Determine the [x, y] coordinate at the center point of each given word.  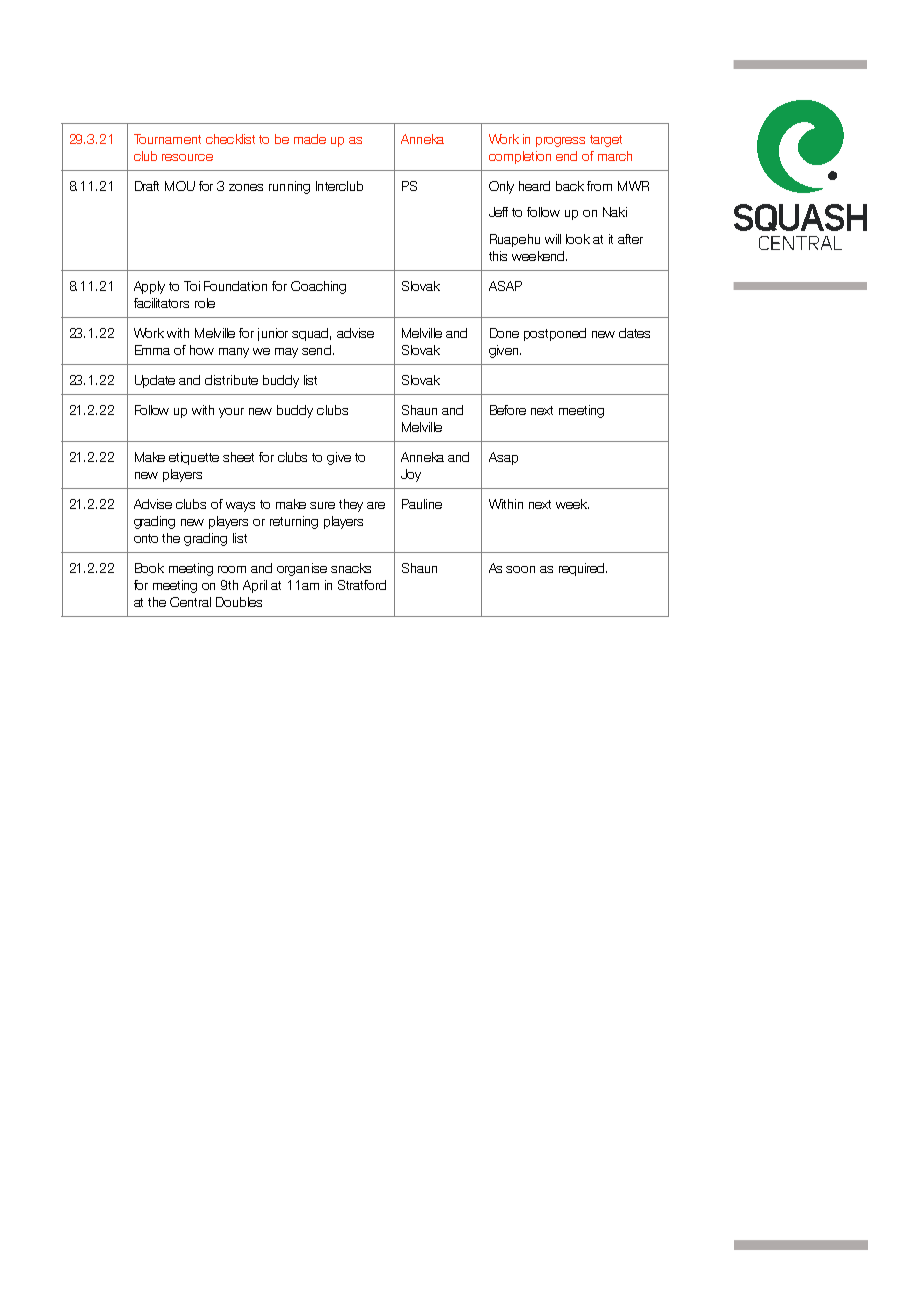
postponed [555, 334]
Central [190, 602]
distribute [231, 380]
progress [560, 142]
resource [187, 157]
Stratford [362, 585]
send [316, 350]
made [310, 139]
